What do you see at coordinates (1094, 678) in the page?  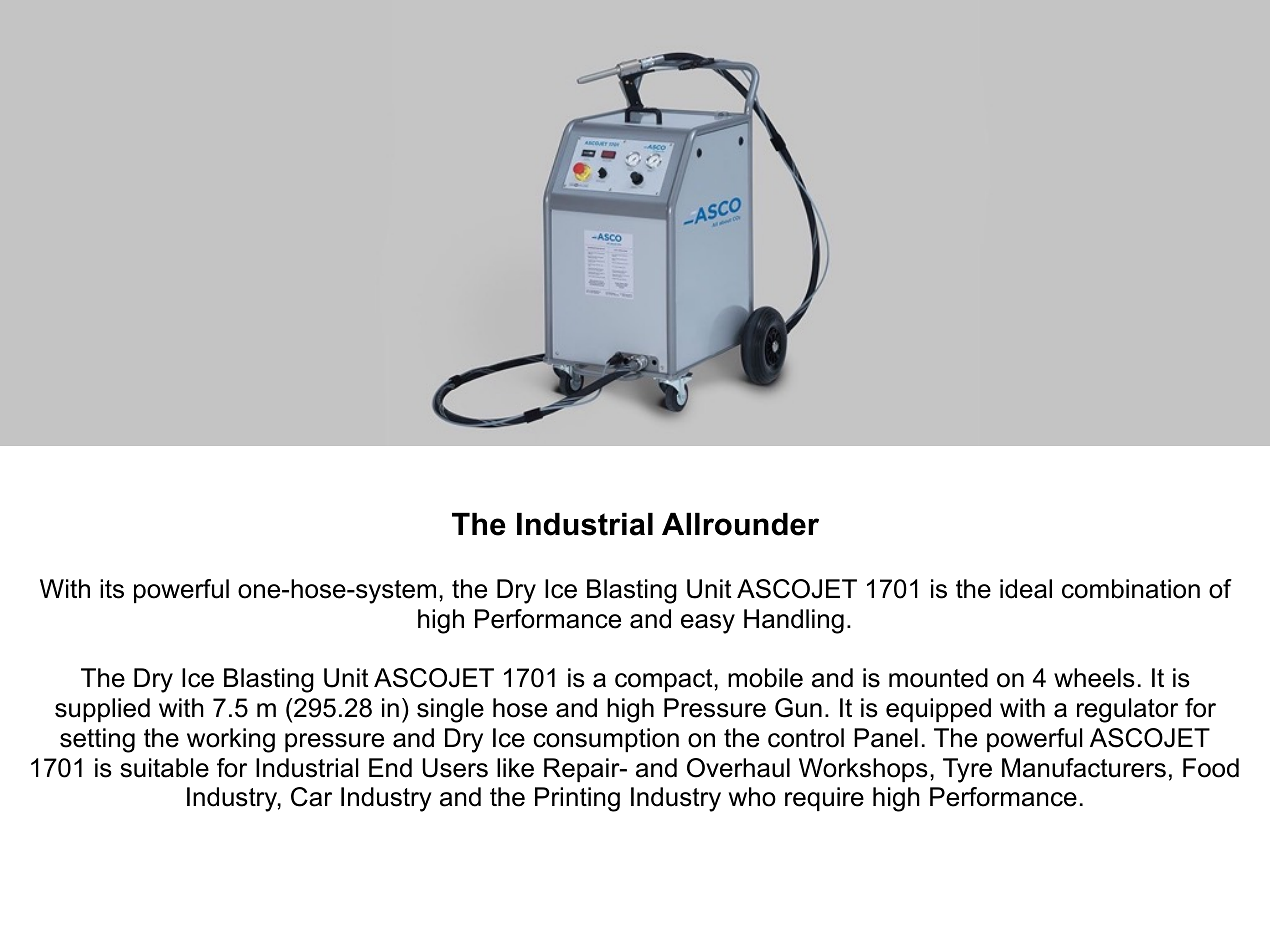 I see `wheels` at bounding box center [1094, 678].
